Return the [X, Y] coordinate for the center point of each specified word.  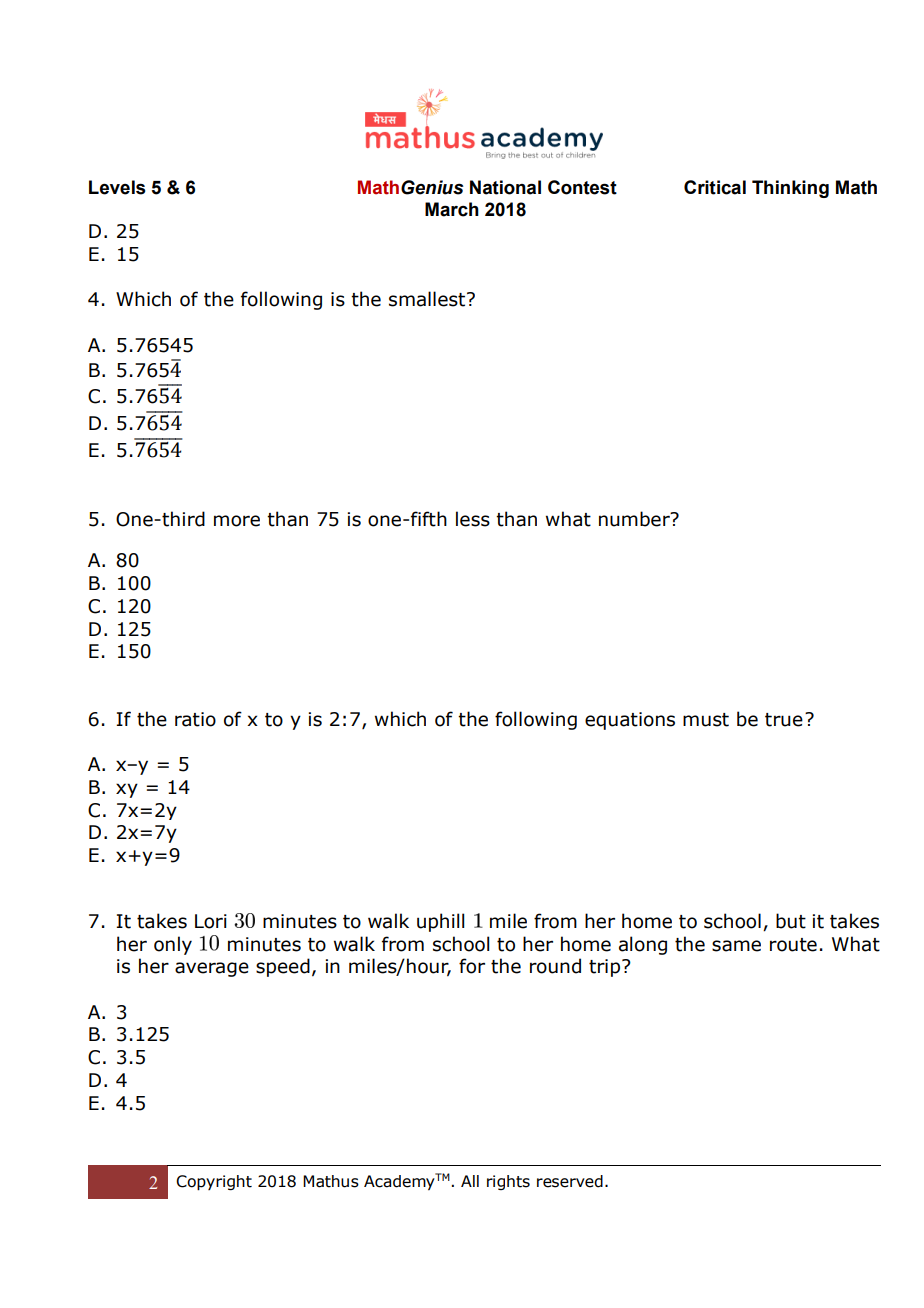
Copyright [214, 1183]
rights [508, 1182]
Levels [117, 187]
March [452, 209]
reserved [570, 1181]
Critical [715, 187]
